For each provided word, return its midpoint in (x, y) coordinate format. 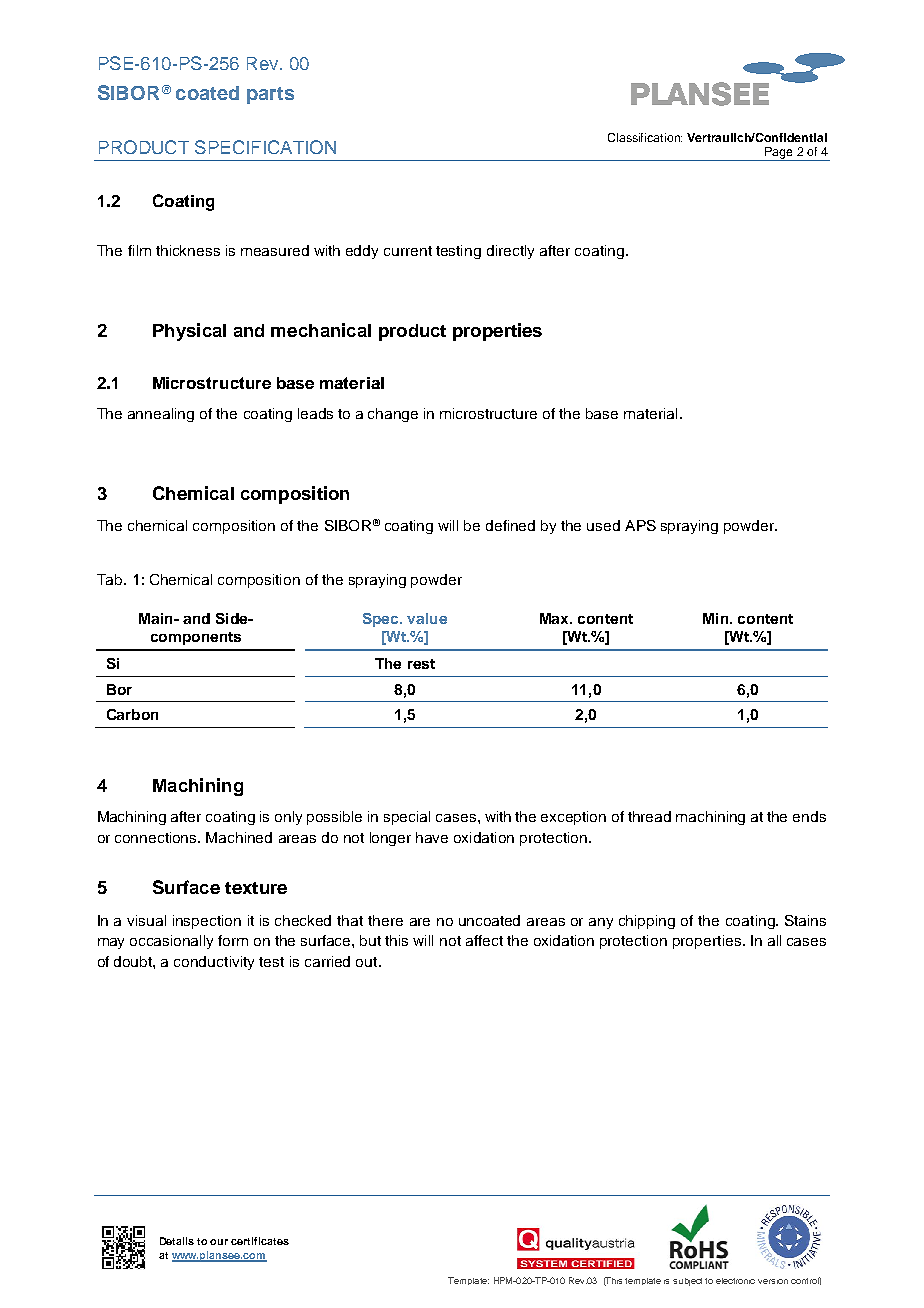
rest (421, 664)
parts (270, 95)
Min (717, 618)
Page (779, 154)
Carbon (132, 714)
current (408, 251)
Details (177, 1241)
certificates (260, 1241)
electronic (735, 1281)
